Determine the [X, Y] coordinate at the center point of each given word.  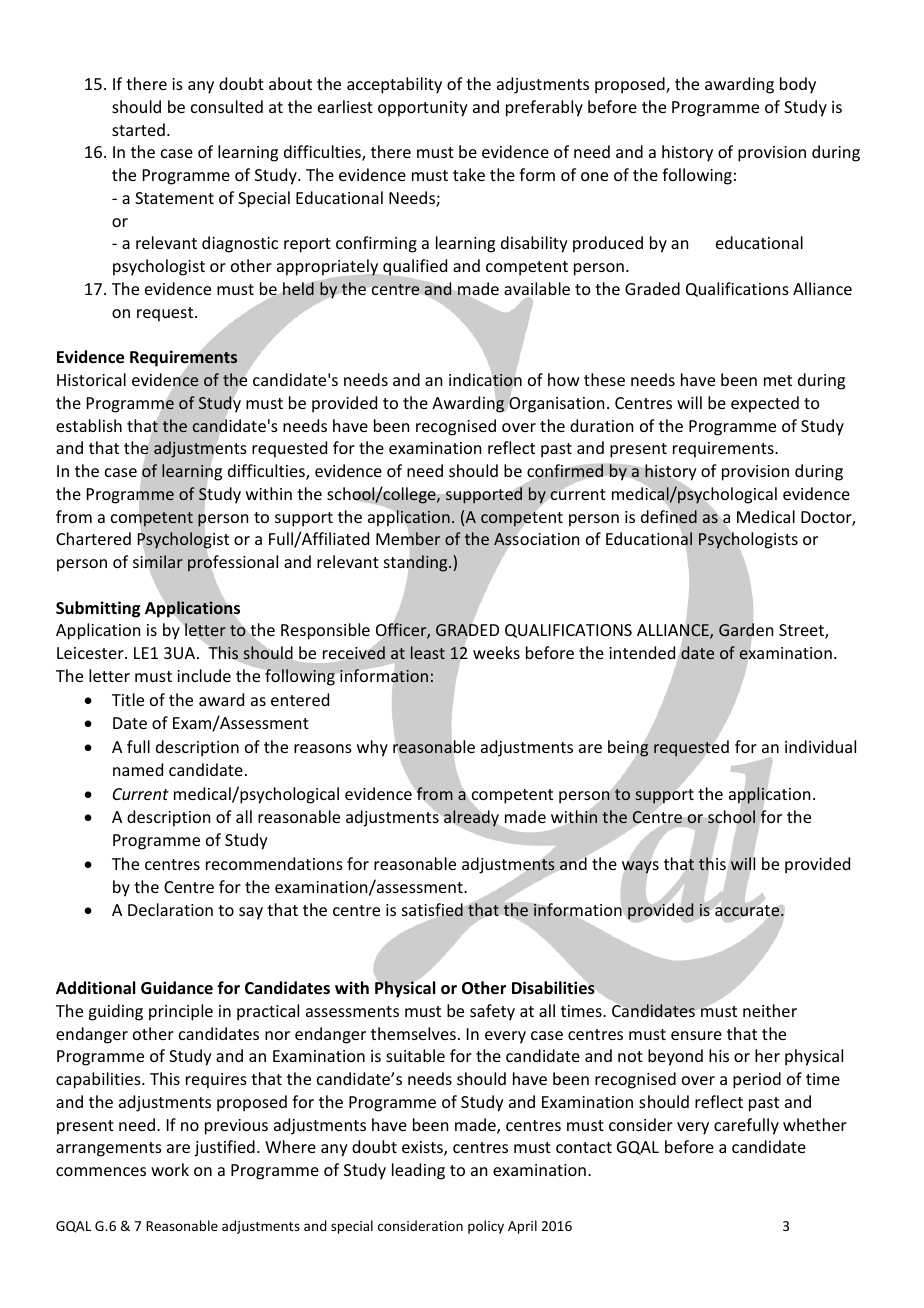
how [564, 379]
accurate [748, 910]
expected [765, 404]
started [138, 129]
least [428, 652]
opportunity [423, 109]
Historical [91, 379]
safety [492, 1012]
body [798, 85]
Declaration [170, 909]
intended [643, 654]
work [170, 1169]
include [204, 675]
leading [418, 1171]
